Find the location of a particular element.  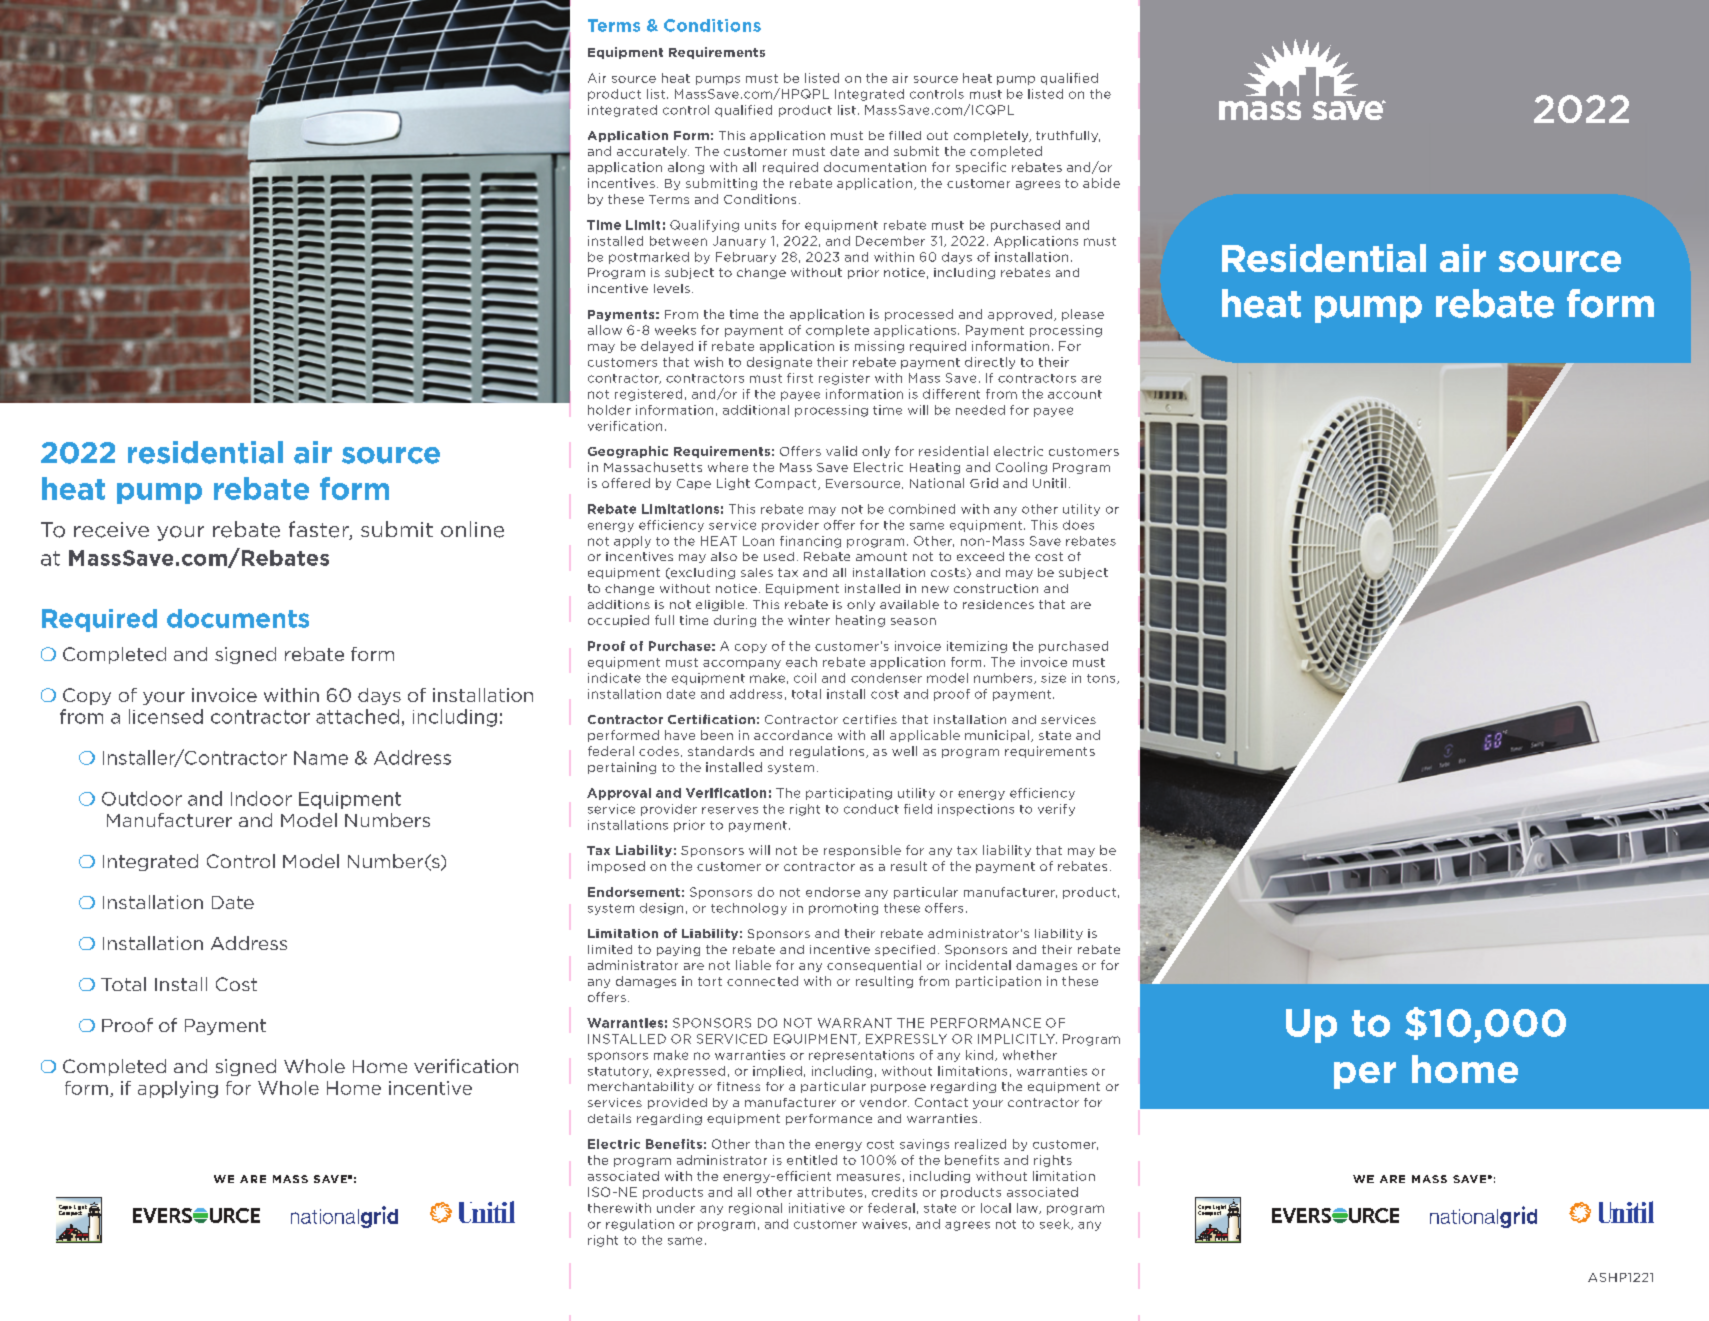

accurately is located at coordinates (653, 152).
